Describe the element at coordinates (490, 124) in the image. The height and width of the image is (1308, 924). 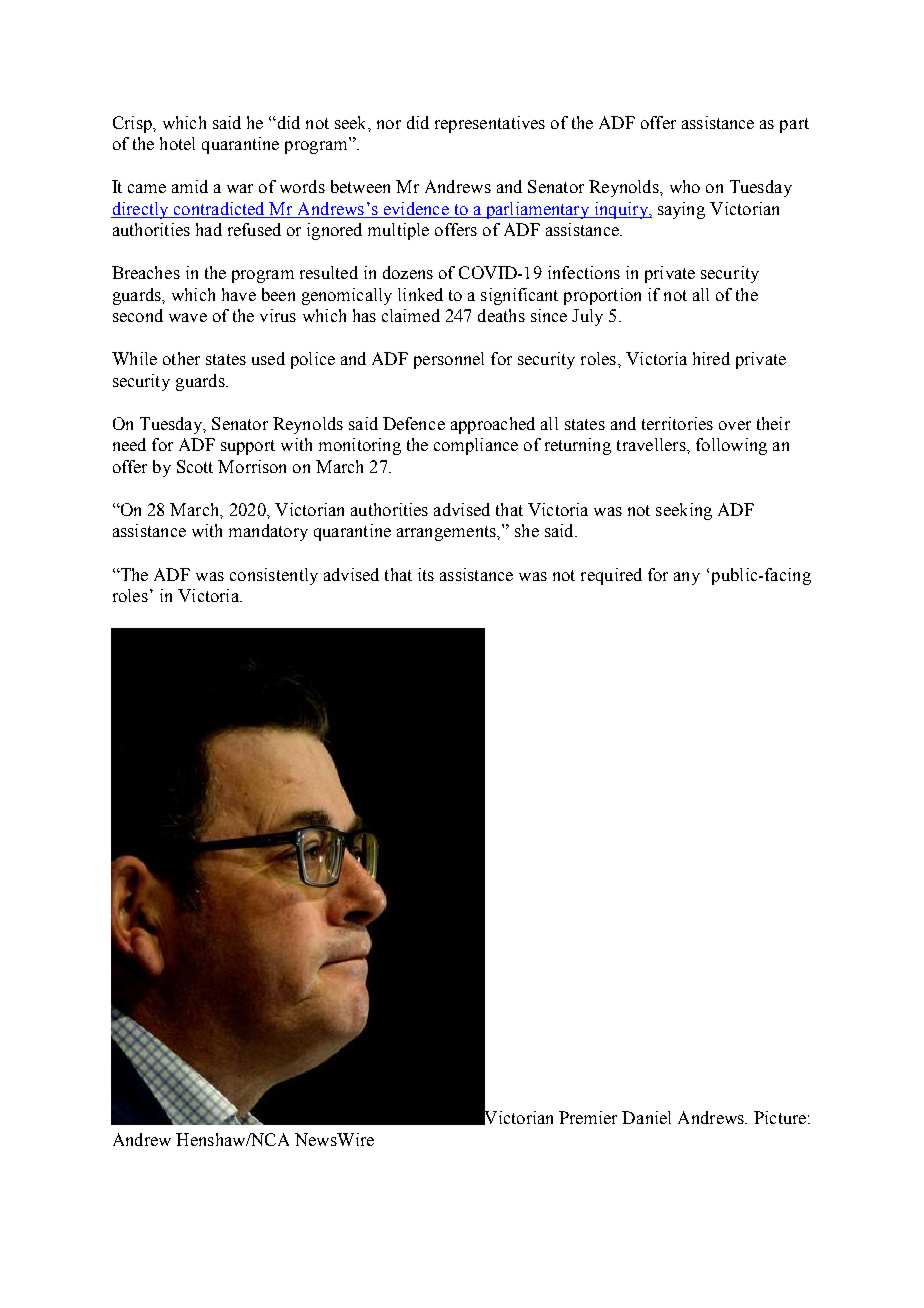
I see `representatives` at that location.
